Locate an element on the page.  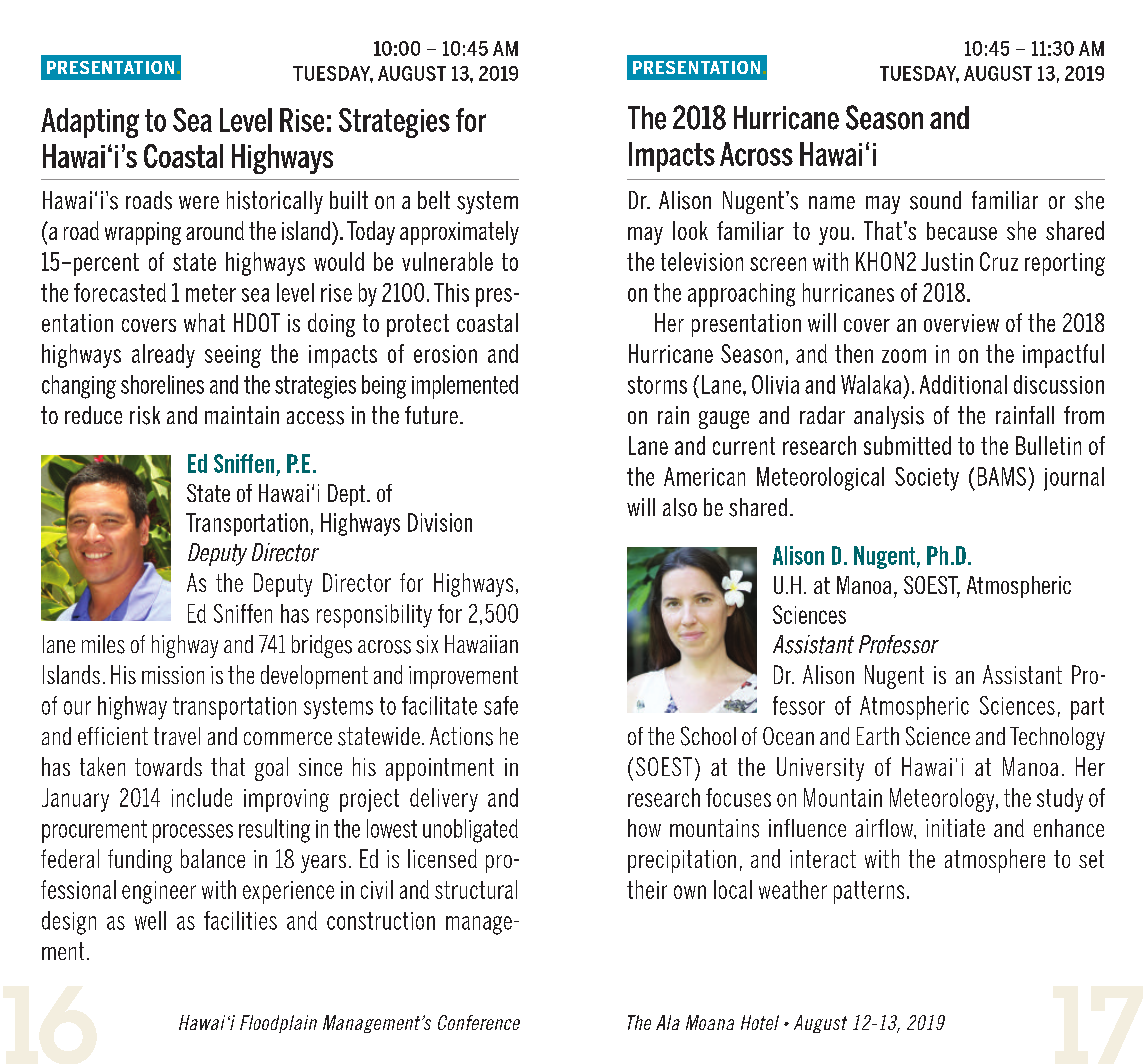
Adapting is located at coordinates (90, 123).
